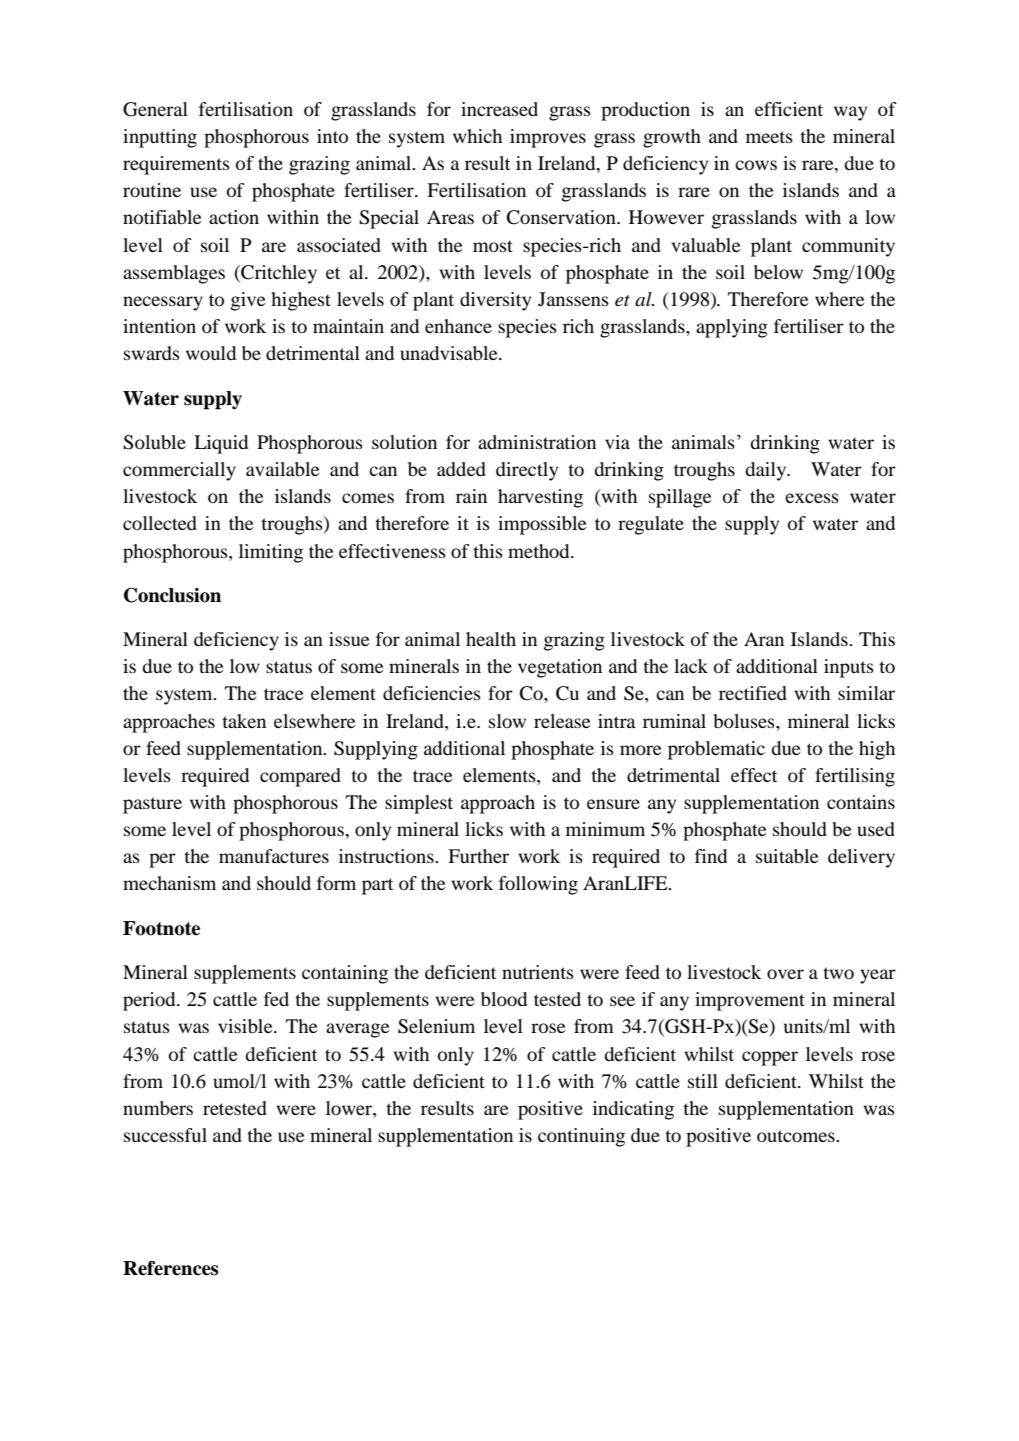  What do you see at coordinates (176, 165) in the document?
I see `requirements` at bounding box center [176, 165].
